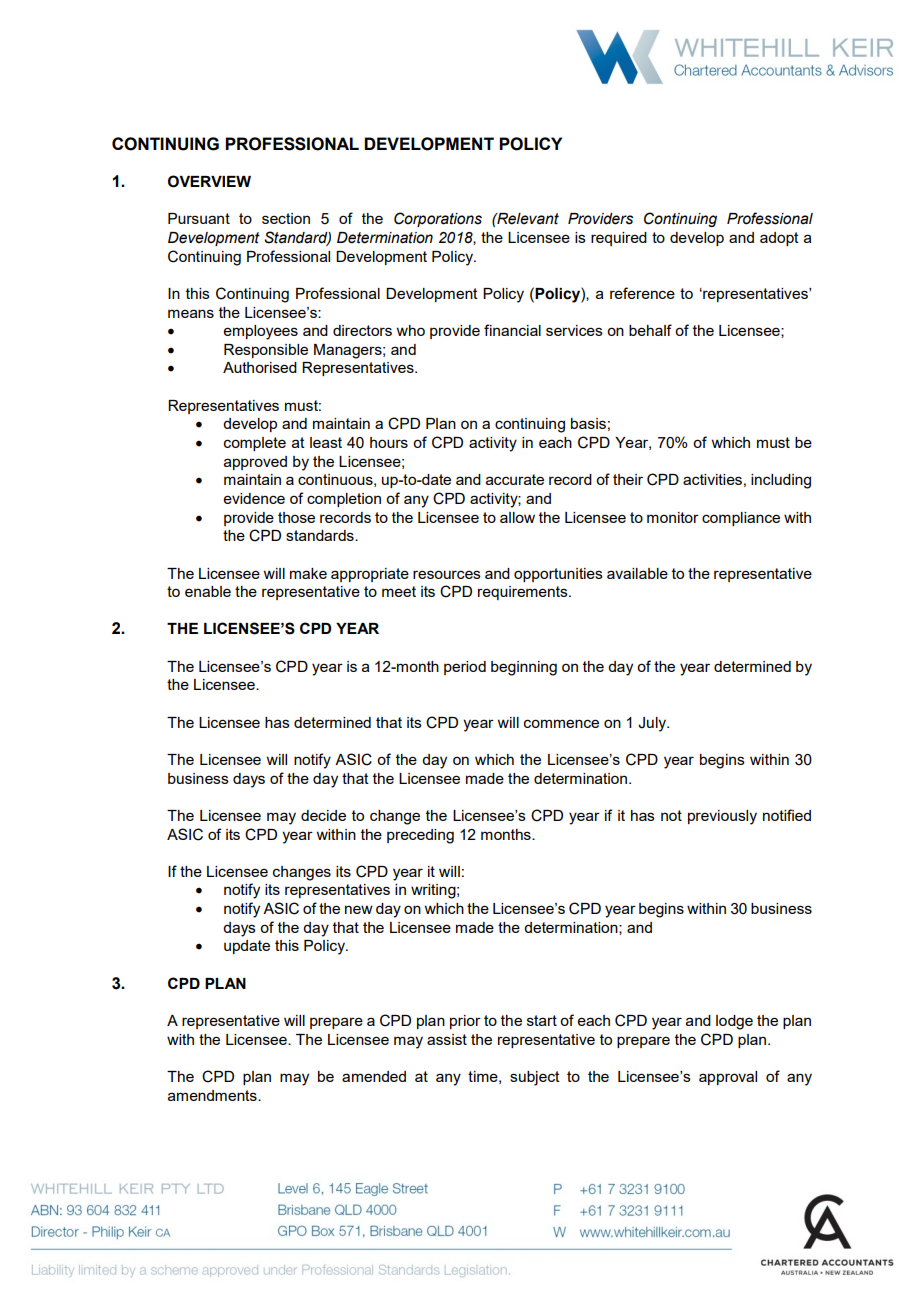 This page has height=1308, width=924. What do you see at coordinates (535, 1078) in the page?
I see `subject` at bounding box center [535, 1078].
